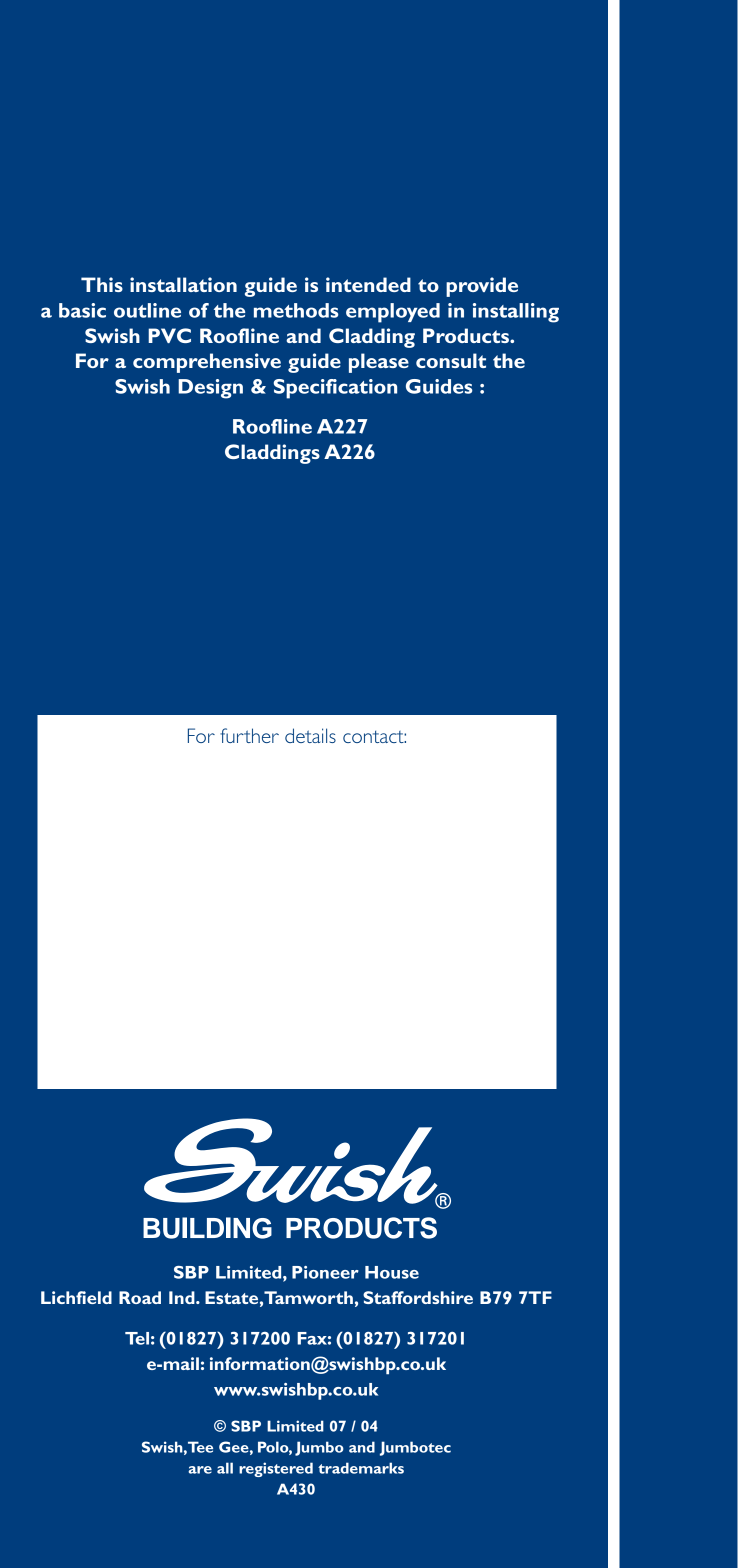 The width and height of the screenshot is (740, 1568). I want to click on methods, so click(296, 310).
